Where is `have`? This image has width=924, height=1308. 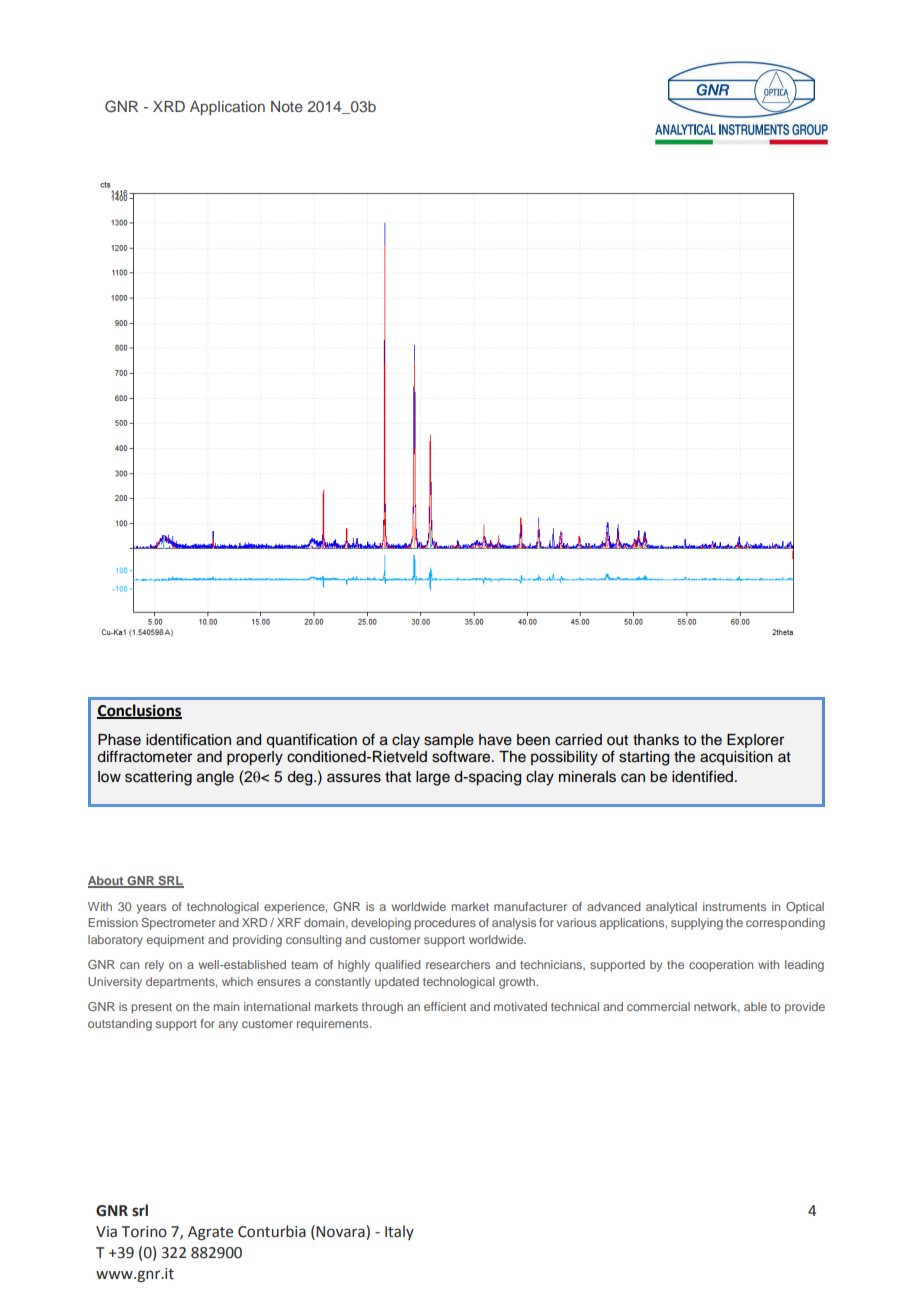 have is located at coordinates (495, 740).
